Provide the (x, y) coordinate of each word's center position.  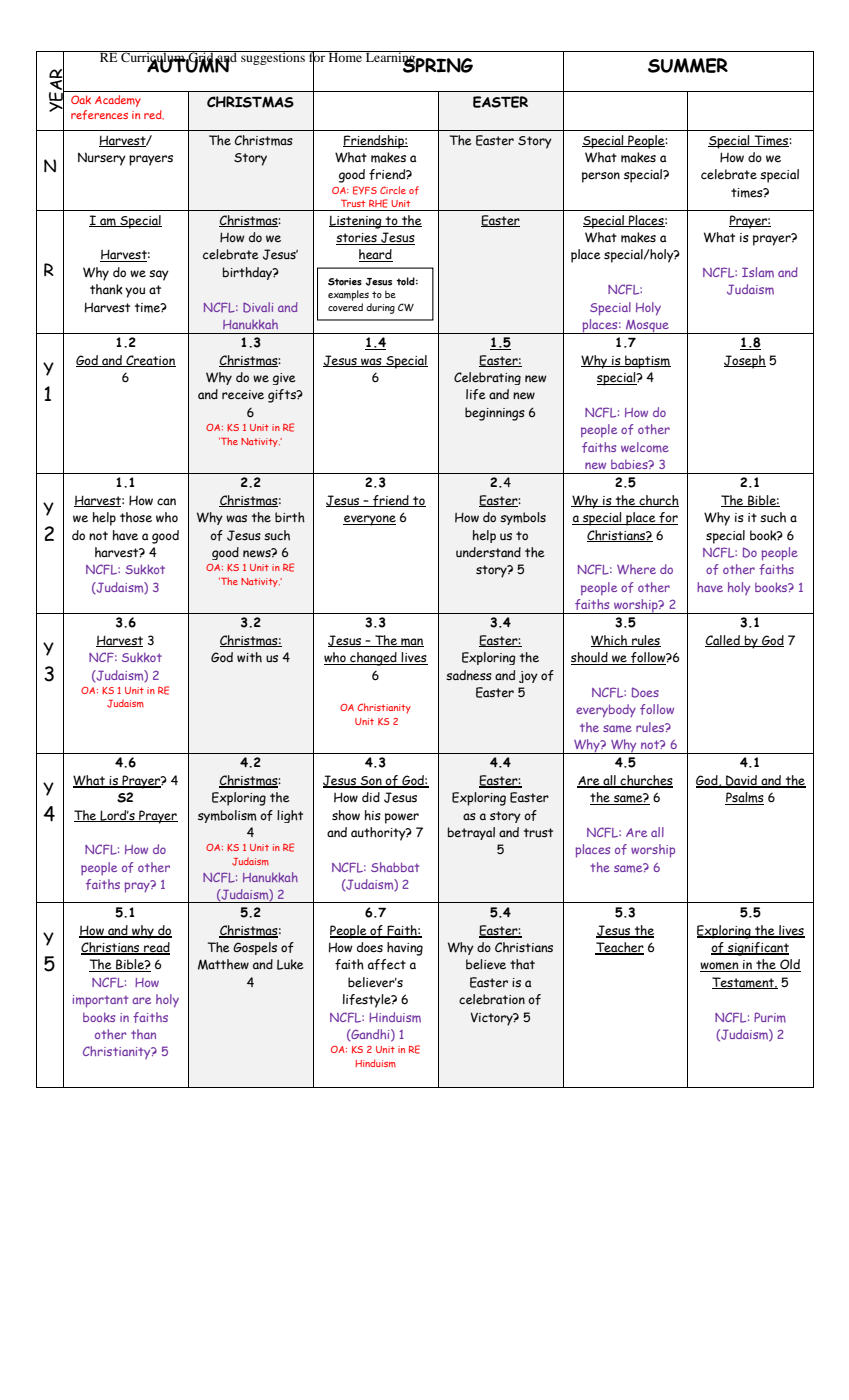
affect (387, 964)
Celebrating (487, 378)
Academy (118, 101)
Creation (150, 361)
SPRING (437, 64)
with (249, 657)
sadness (469, 675)
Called (723, 641)
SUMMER (688, 65)
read (156, 948)
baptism (647, 362)
